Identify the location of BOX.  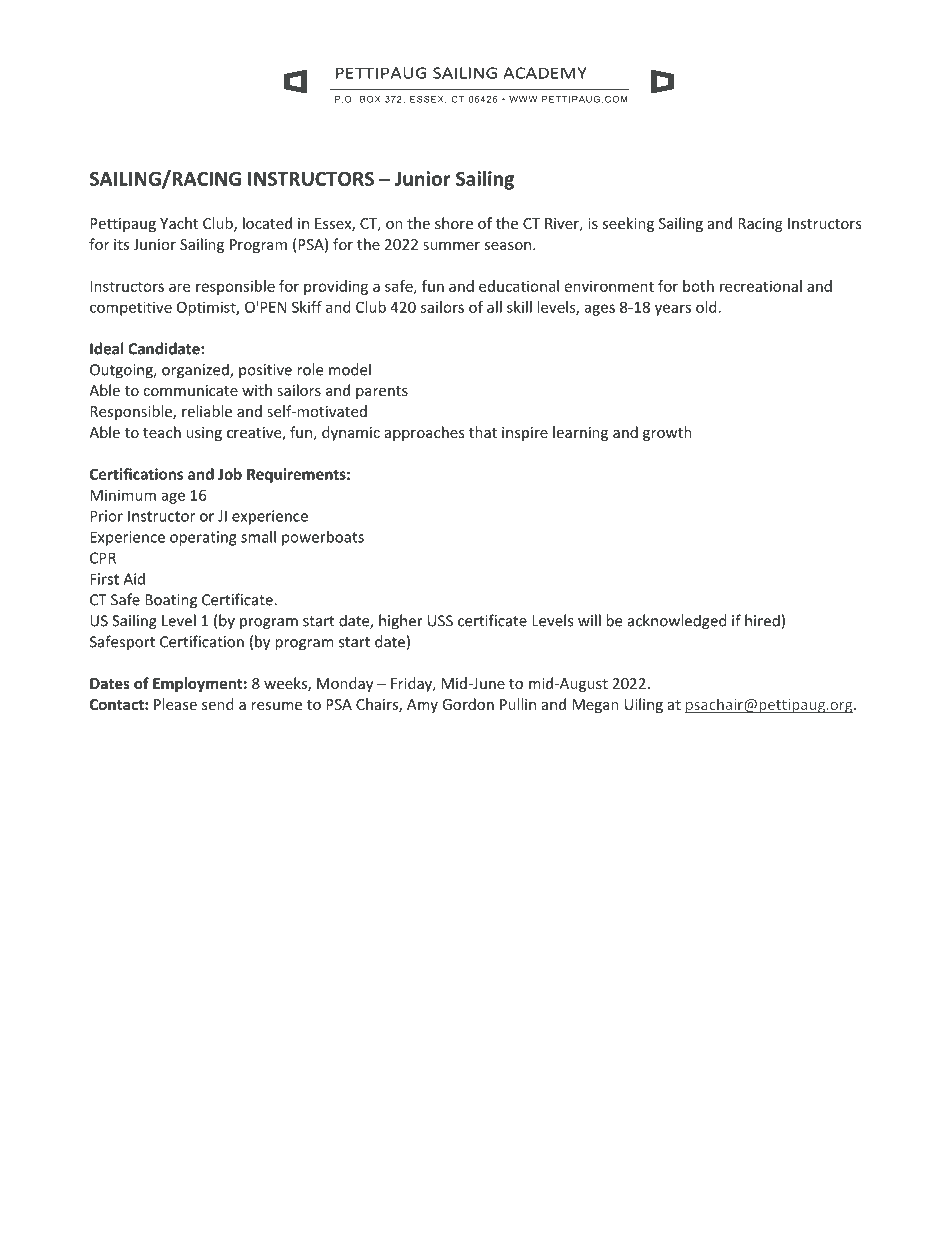
(370, 99).
